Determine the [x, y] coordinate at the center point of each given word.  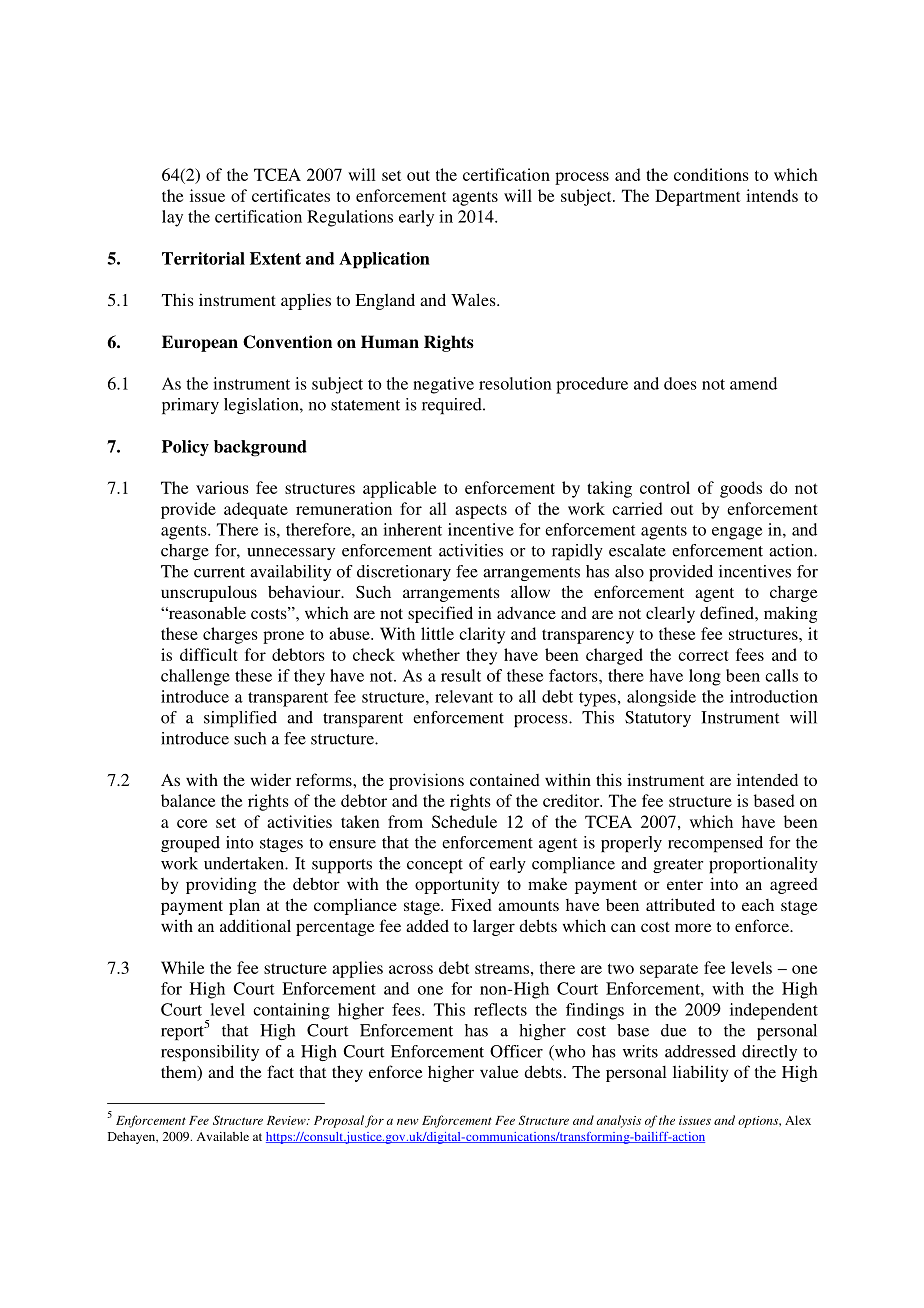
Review [287, 1120]
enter [685, 885]
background [260, 448]
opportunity [457, 885]
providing [221, 885]
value [499, 1071]
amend [753, 383]
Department [698, 197]
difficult [209, 654]
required [453, 406]
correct [703, 655]
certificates [291, 195]
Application [384, 260]
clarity [482, 635]
